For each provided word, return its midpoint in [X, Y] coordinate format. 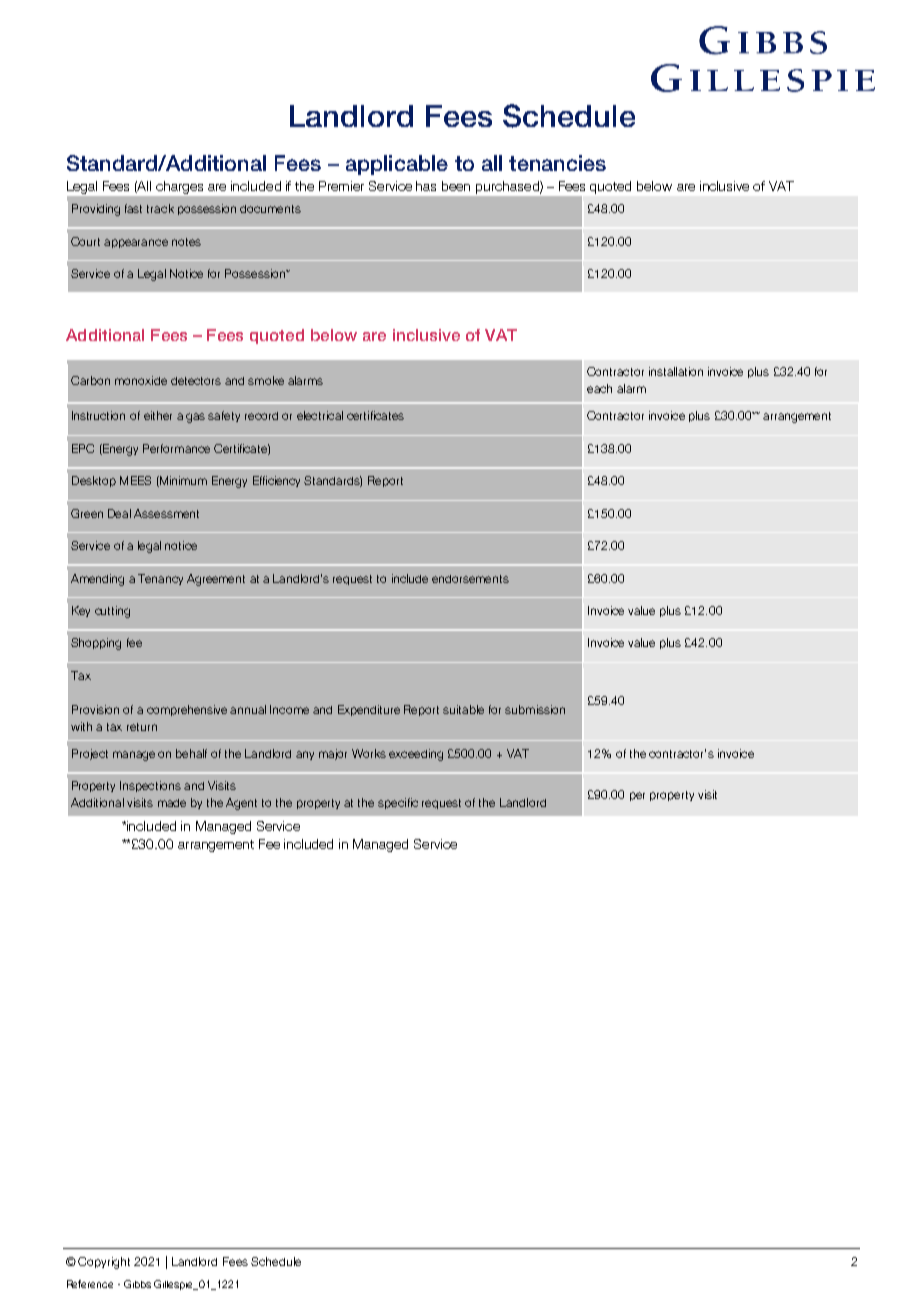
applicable [397, 165]
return [142, 727]
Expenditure [369, 710]
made [172, 803]
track [160, 208]
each [599, 388]
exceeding [416, 755]
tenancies [557, 163]
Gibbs [137, 1284]
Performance [176, 448]
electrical [320, 415]
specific [398, 803]
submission [535, 709]
